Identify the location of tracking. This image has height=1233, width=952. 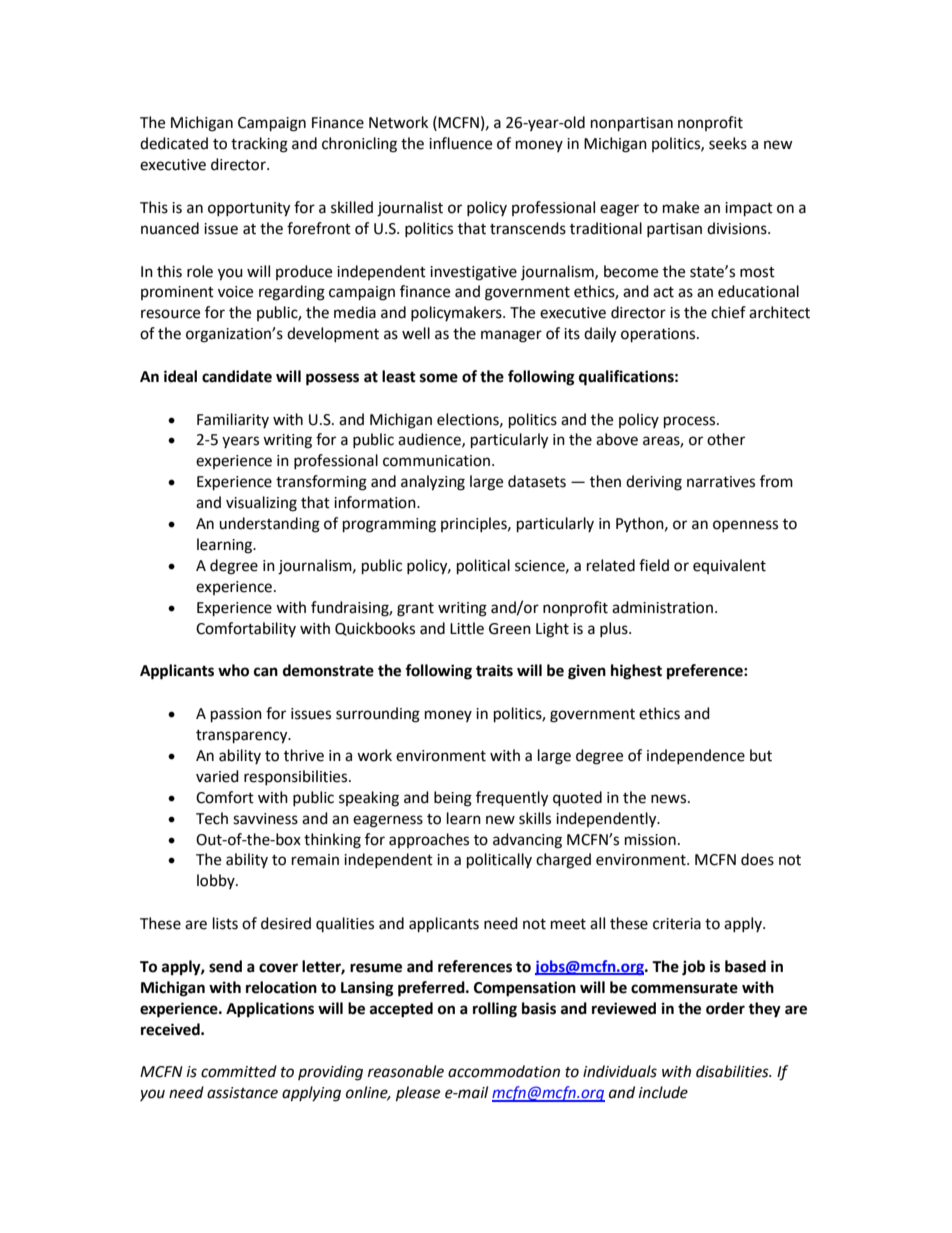
(259, 145).
